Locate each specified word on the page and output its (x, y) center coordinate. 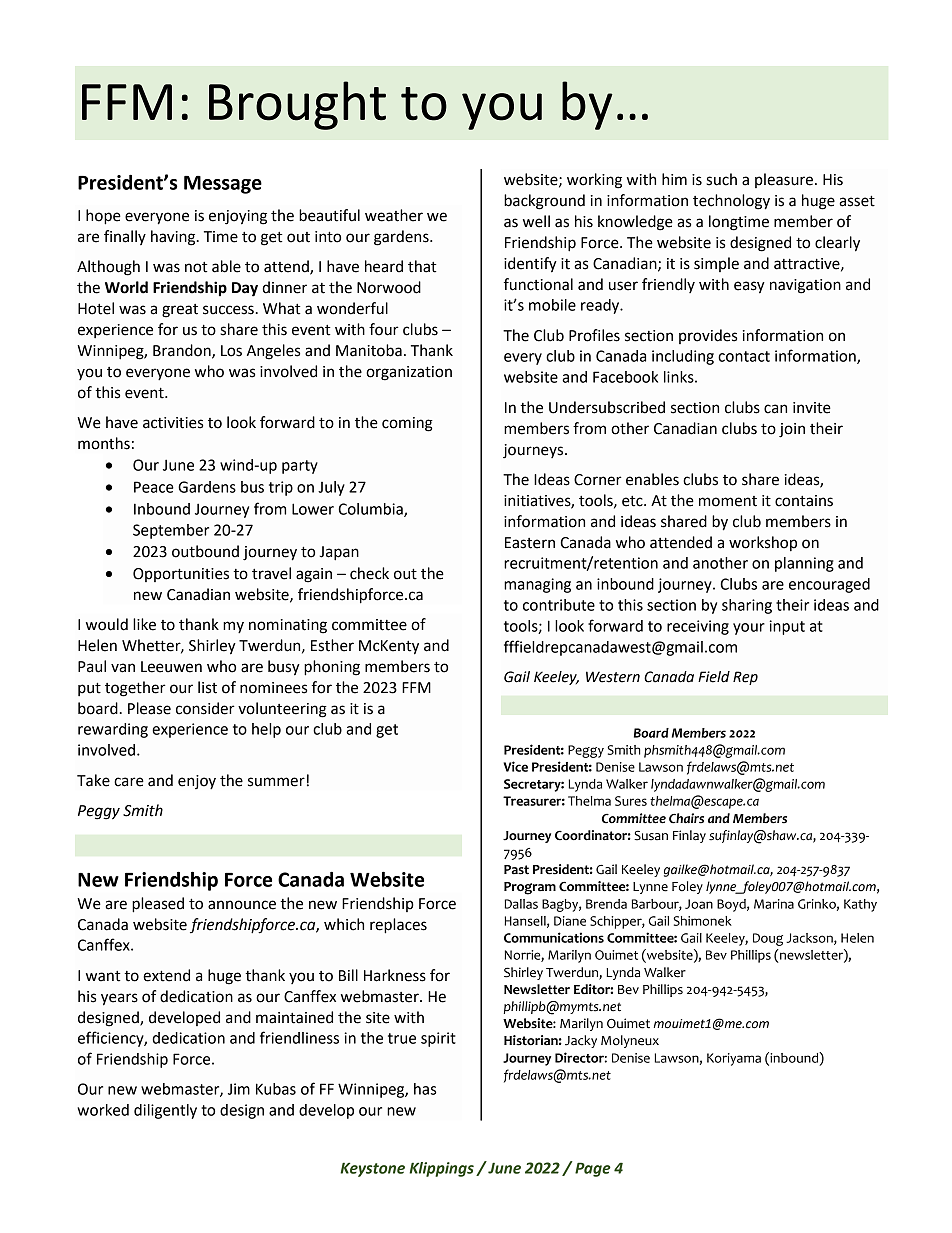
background (544, 202)
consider (205, 708)
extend (166, 975)
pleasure (784, 180)
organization (409, 373)
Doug (768, 939)
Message (223, 185)
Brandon (183, 351)
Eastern (530, 543)
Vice (515, 766)
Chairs (686, 818)
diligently (165, 1111)
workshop (763, 543)
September (171, 531)
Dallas (521, 904)
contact (744, 356)
